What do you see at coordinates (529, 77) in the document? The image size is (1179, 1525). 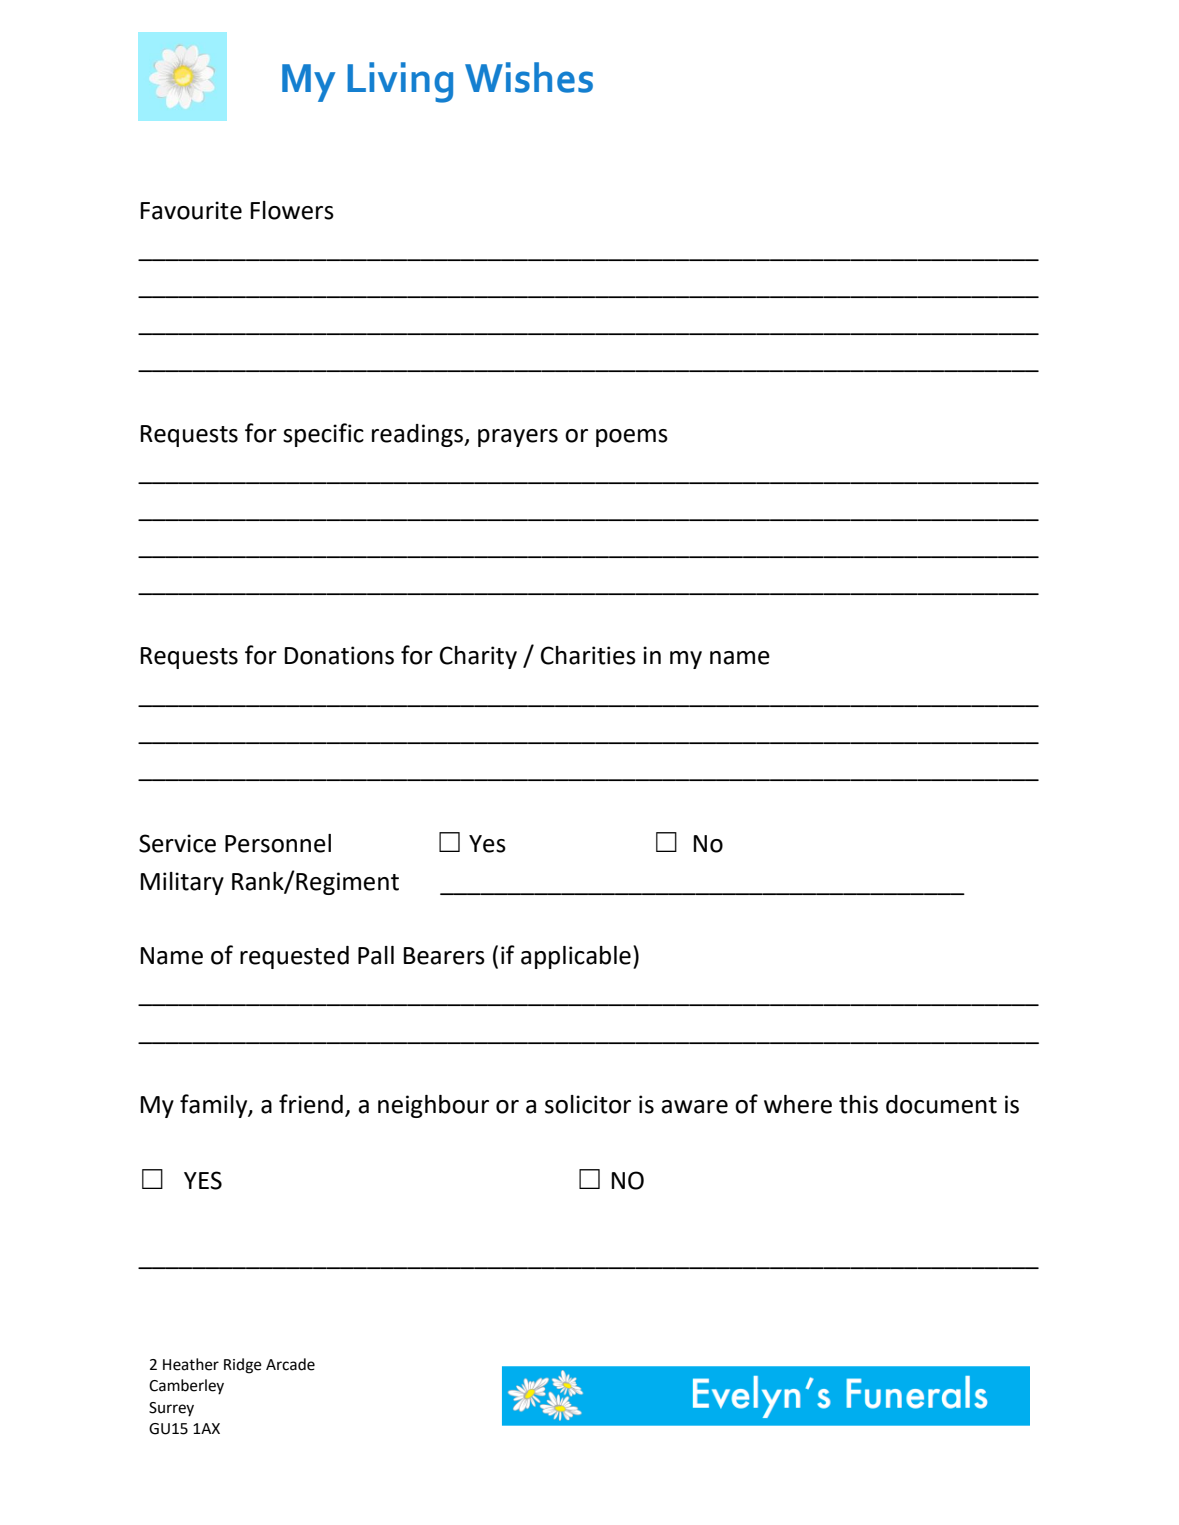 I see `Wishes` at bounding box center [529, 77].
